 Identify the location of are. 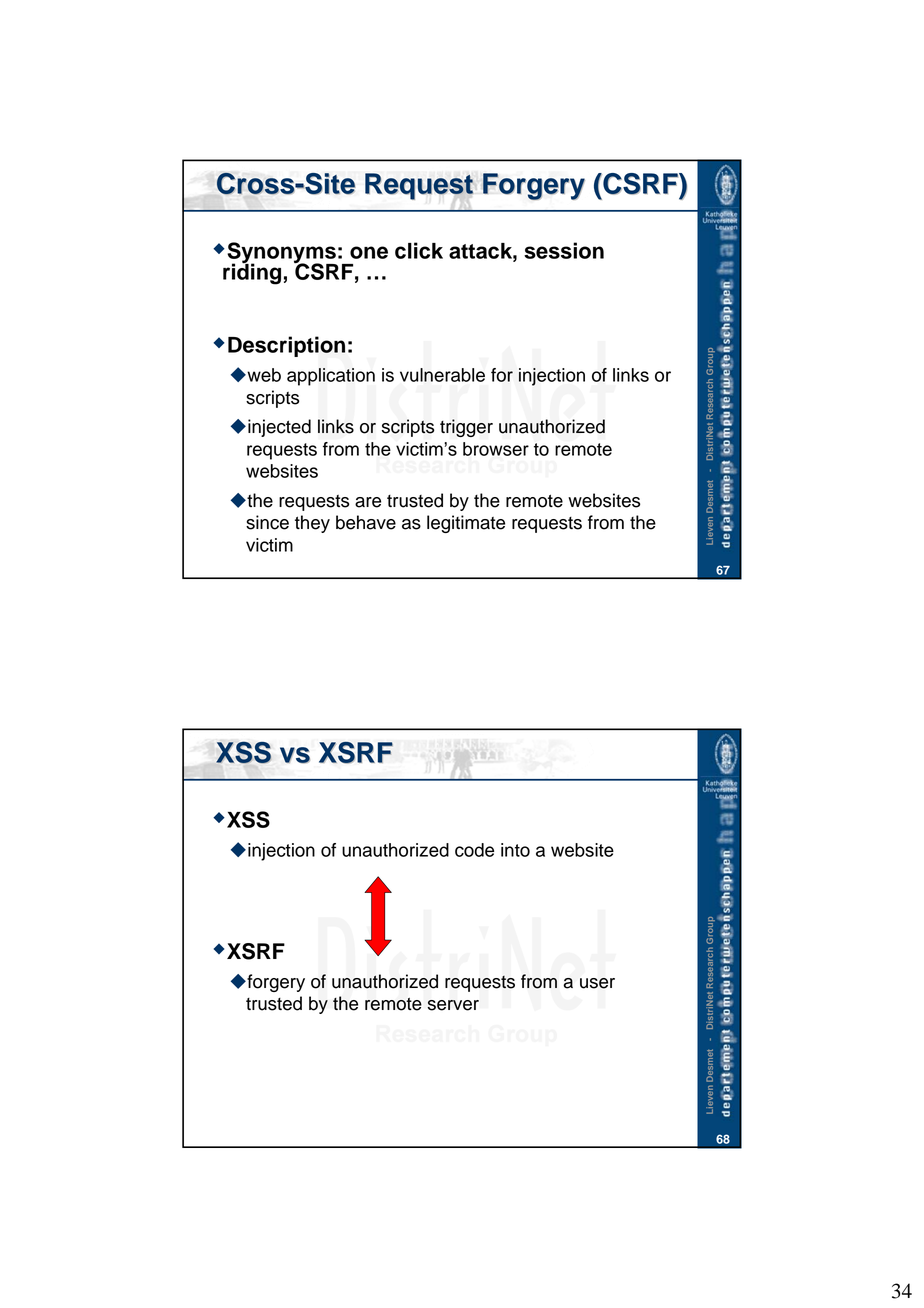
(368, 502).
